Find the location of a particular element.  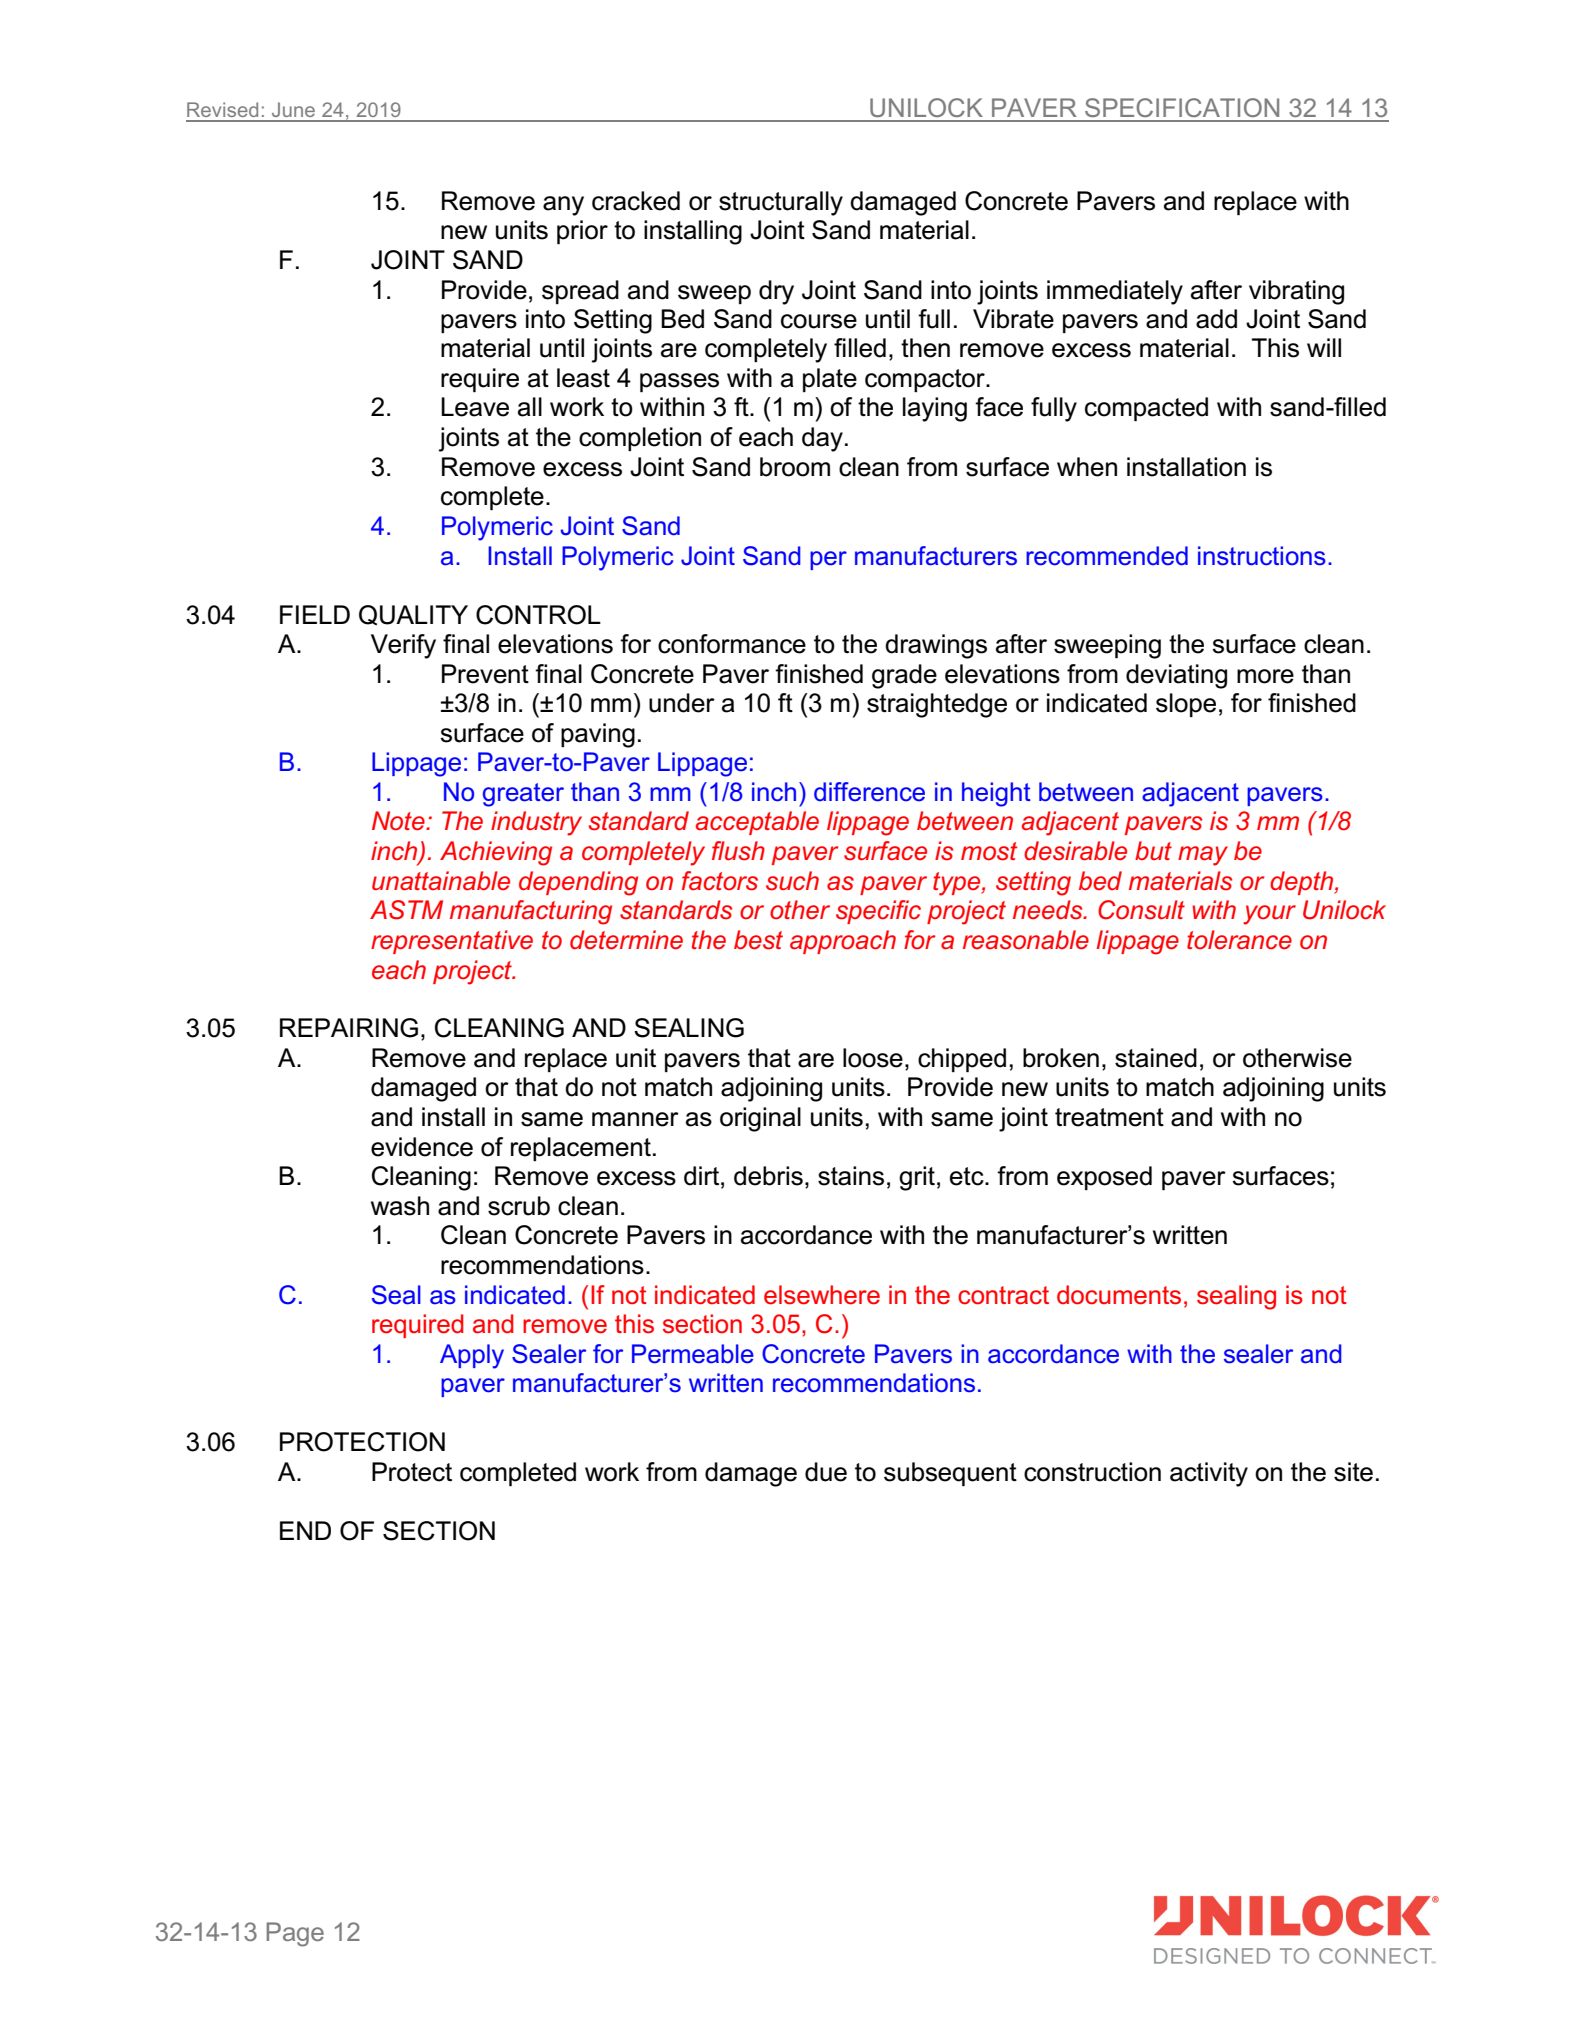

may is located at coordinates (1203, 856).
